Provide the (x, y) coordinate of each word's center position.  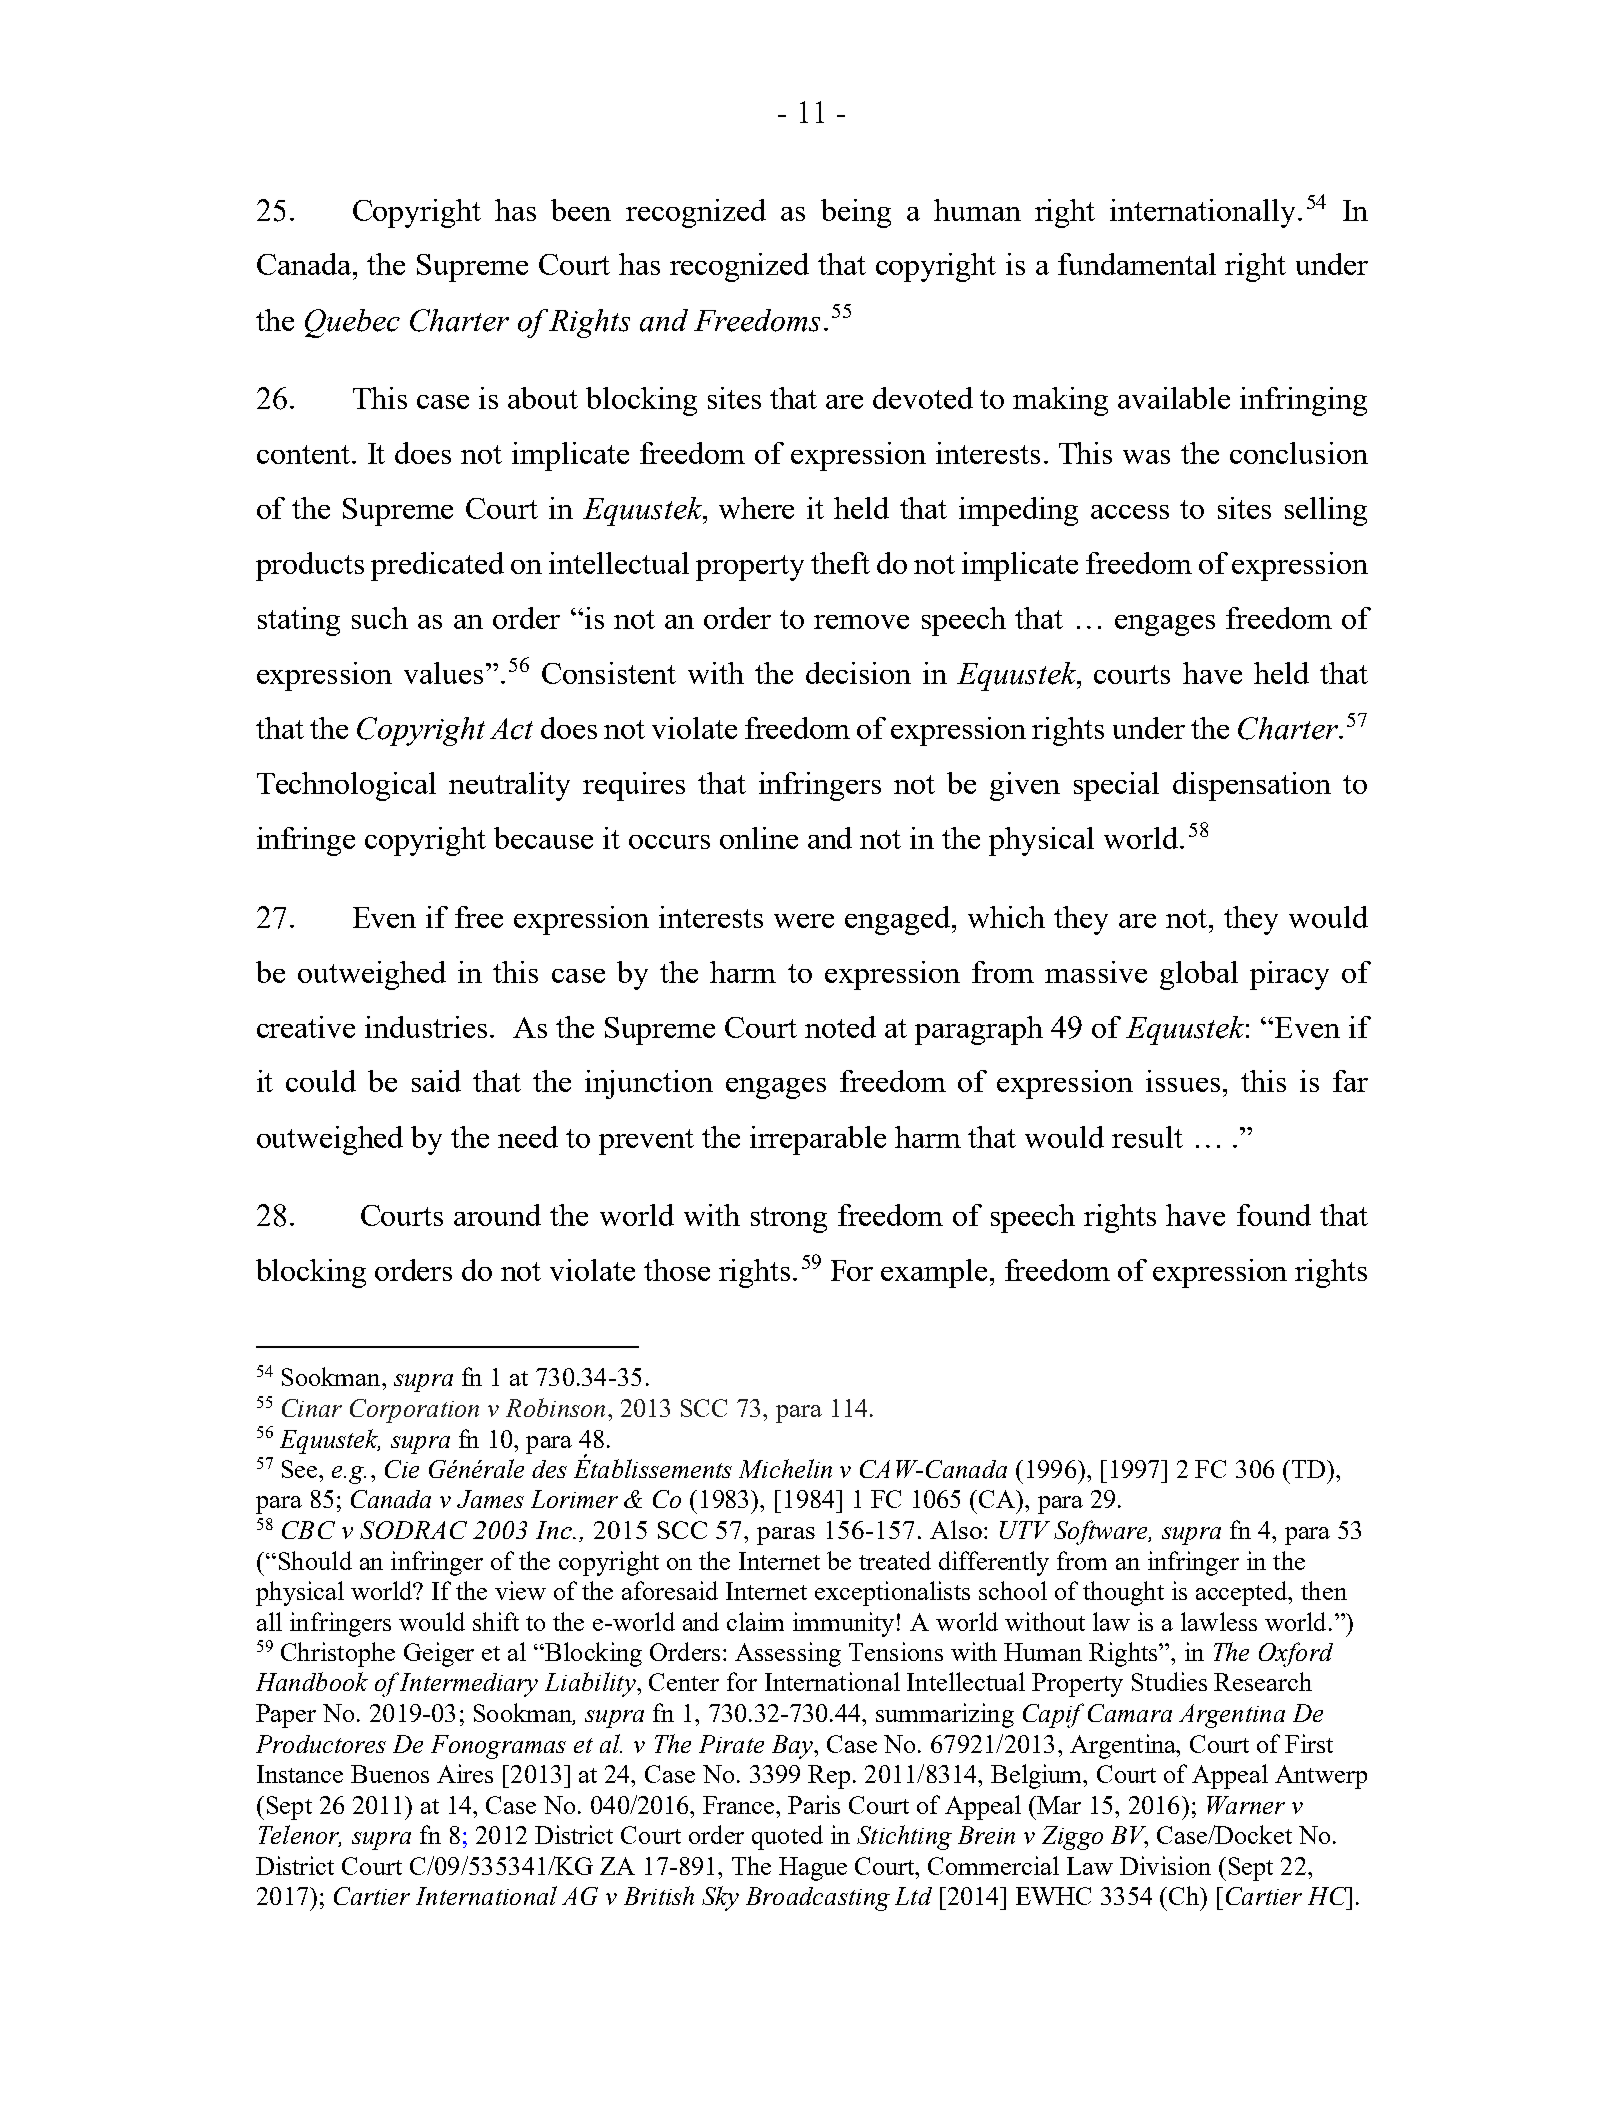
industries (426, 1027)
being (856, 213)
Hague (813, 1869)
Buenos (390, 1774)
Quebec (352, 323)
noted (840, 1027)
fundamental (1137, 264)
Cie (402, 1469)
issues (1183, 1081)
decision (858, 673)
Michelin (785, 1468)
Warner (1246, 1805)
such (380, 618)
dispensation (1252, 786)
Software (1102, 1532)
